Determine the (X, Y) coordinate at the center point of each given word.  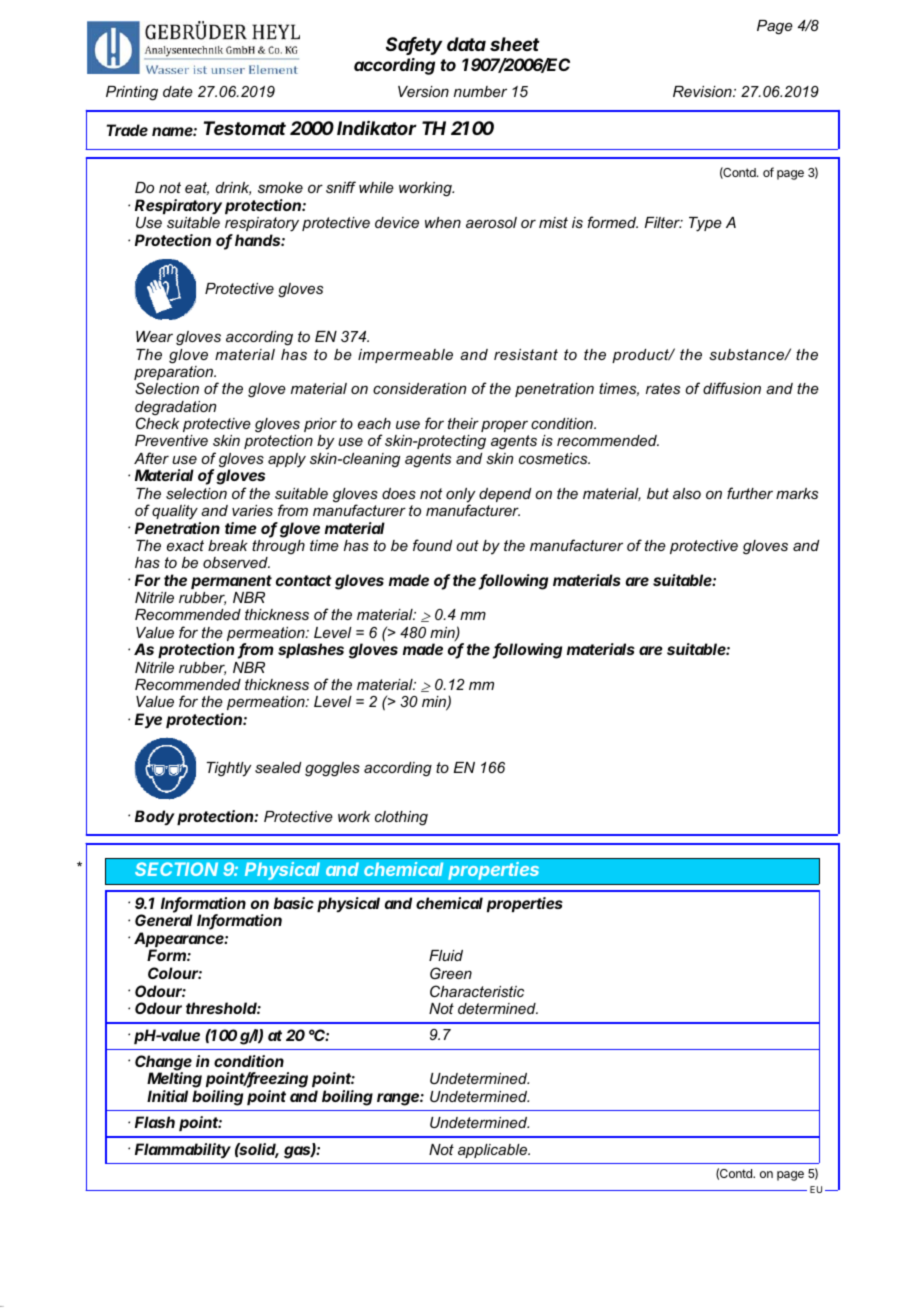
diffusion (732, 388)
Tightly (229, 769)
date (178, 91)
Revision (703, 91)
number (480, 91)
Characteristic (477, 991)
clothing (401, 818)
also (687, 493)
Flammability (183, 1150)
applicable (494, 1151)
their (463, 423)
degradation (175, 409)
